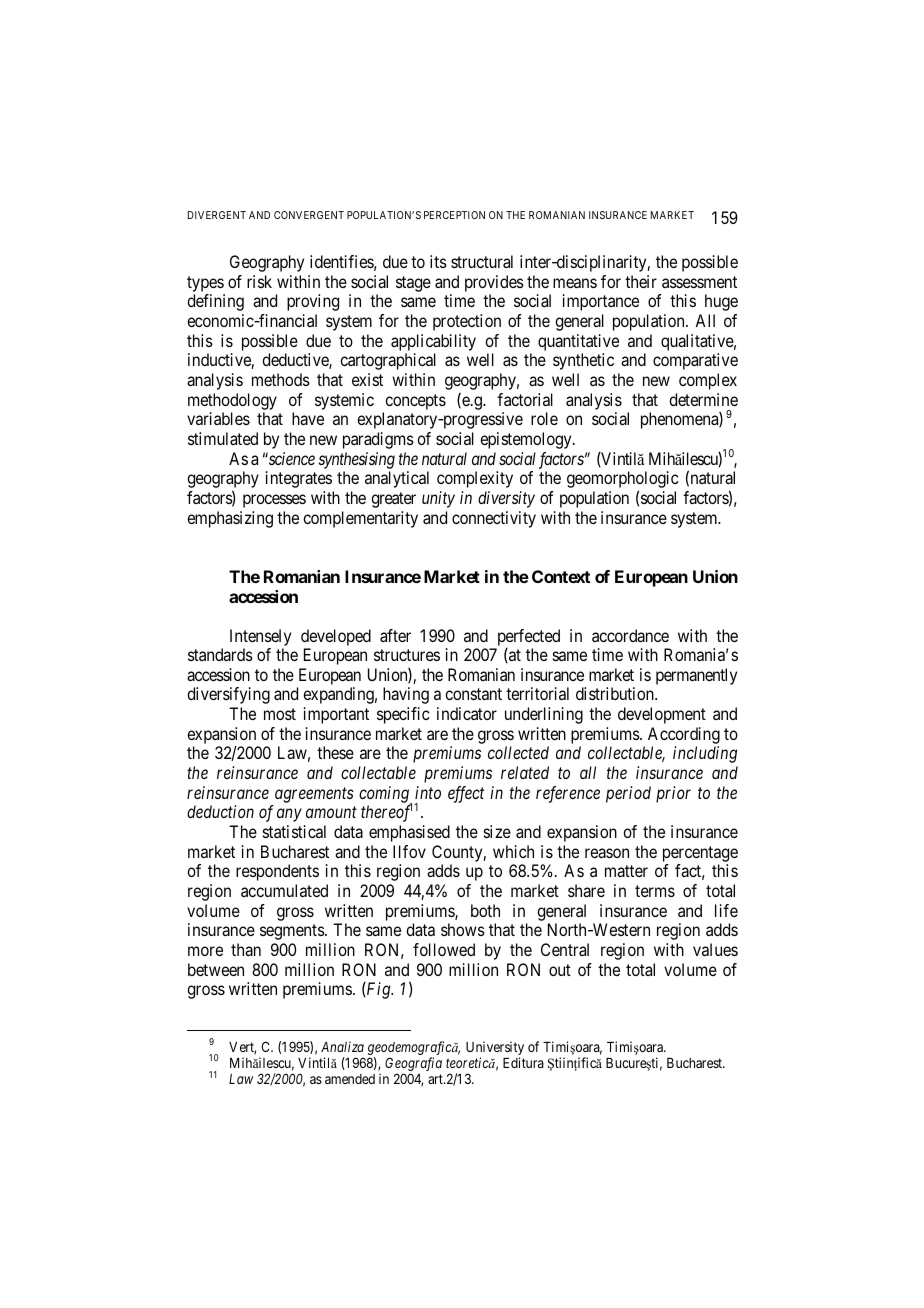  What do you see at coordinates (259, 281) in the image?
I see `risk` at bounding box center [259, 281].
